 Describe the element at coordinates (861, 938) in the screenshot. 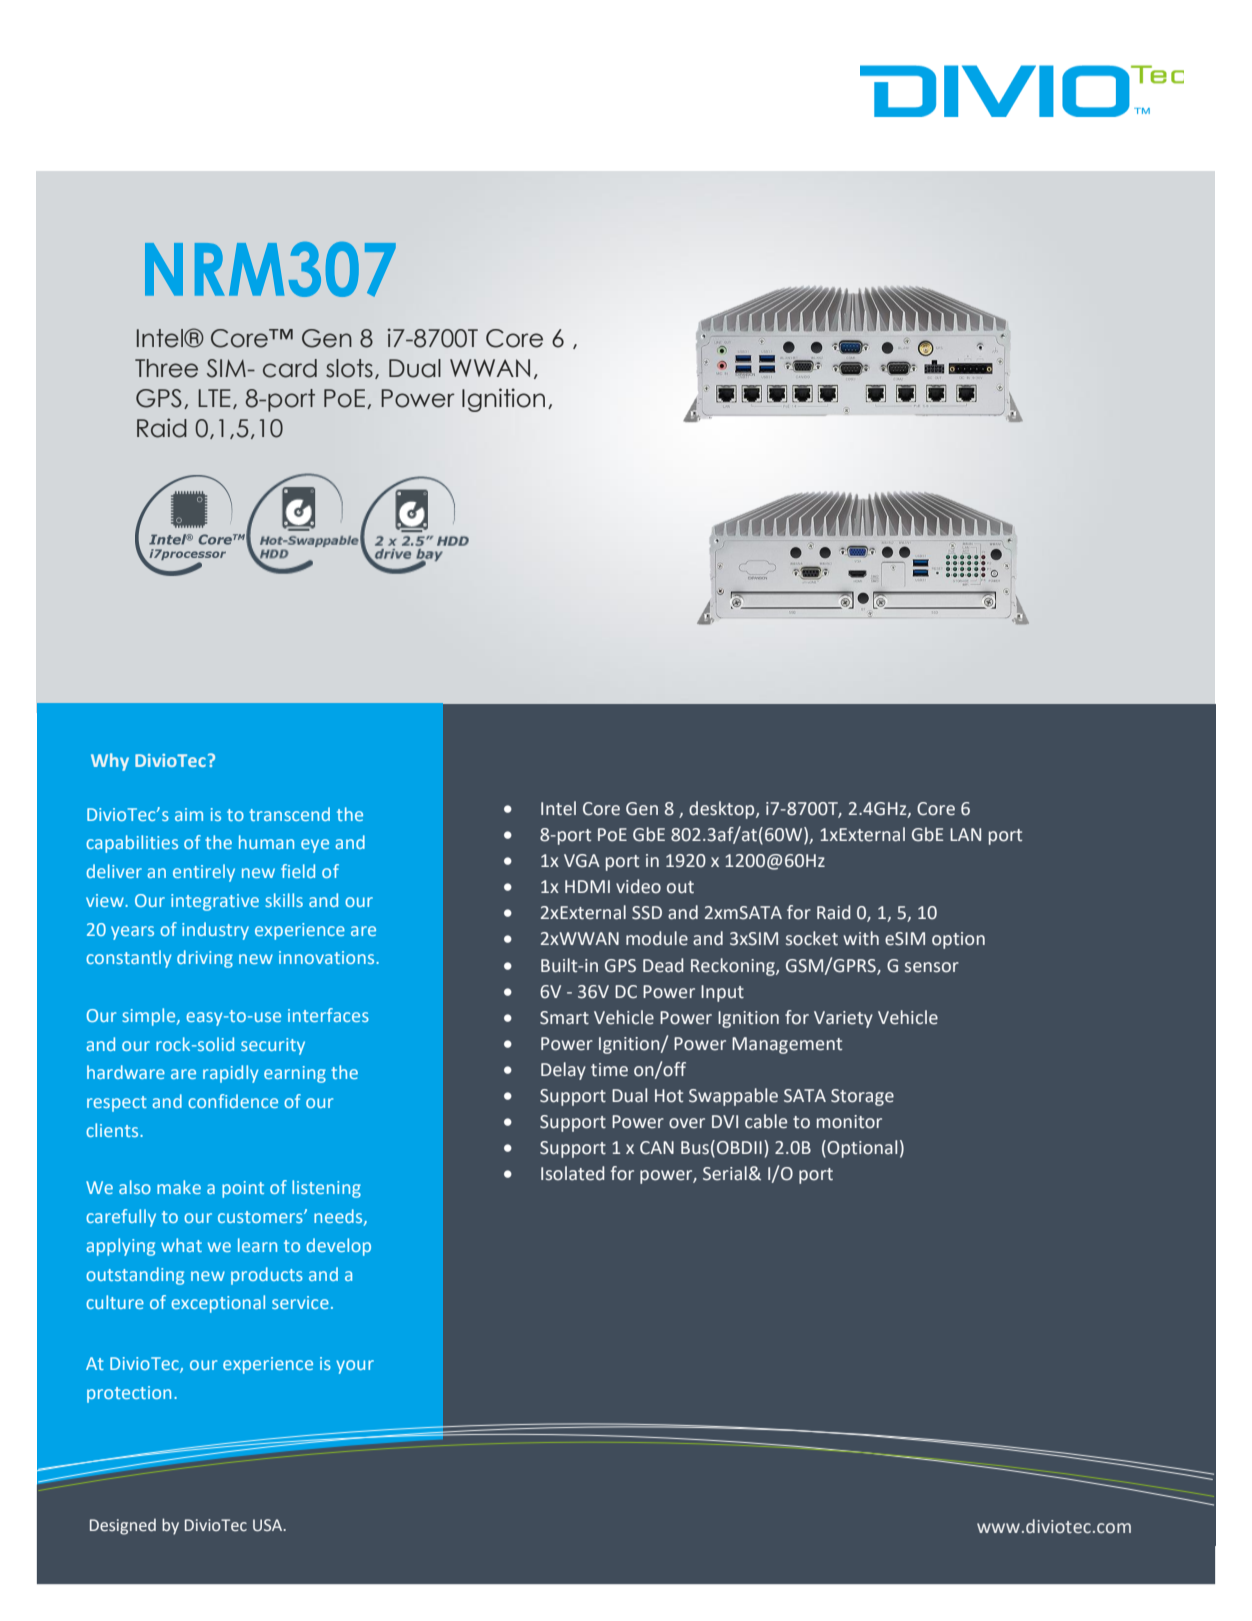

I see `with` at that location.
